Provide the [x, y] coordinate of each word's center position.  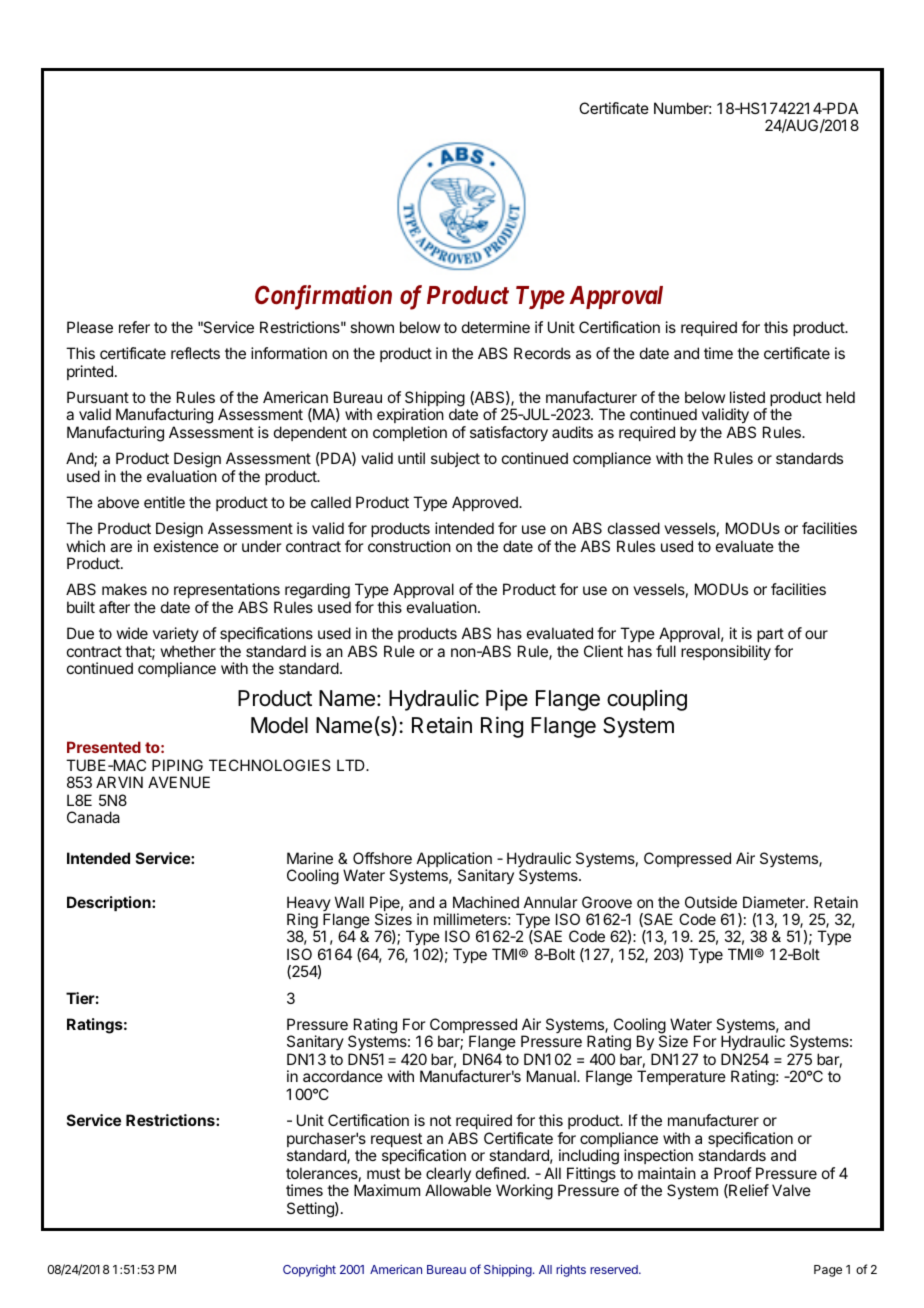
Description [110, 903]
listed [747, 397]
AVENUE [179, 782]
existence [186, 546]
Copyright [309, 1271]
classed [634, 528]
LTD [352, 765]
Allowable [458, 1190]
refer [134, 327]
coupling [647, 700]
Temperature [681, 1077]
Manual [552, 1076]
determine [496, 327]
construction [409, 546]
